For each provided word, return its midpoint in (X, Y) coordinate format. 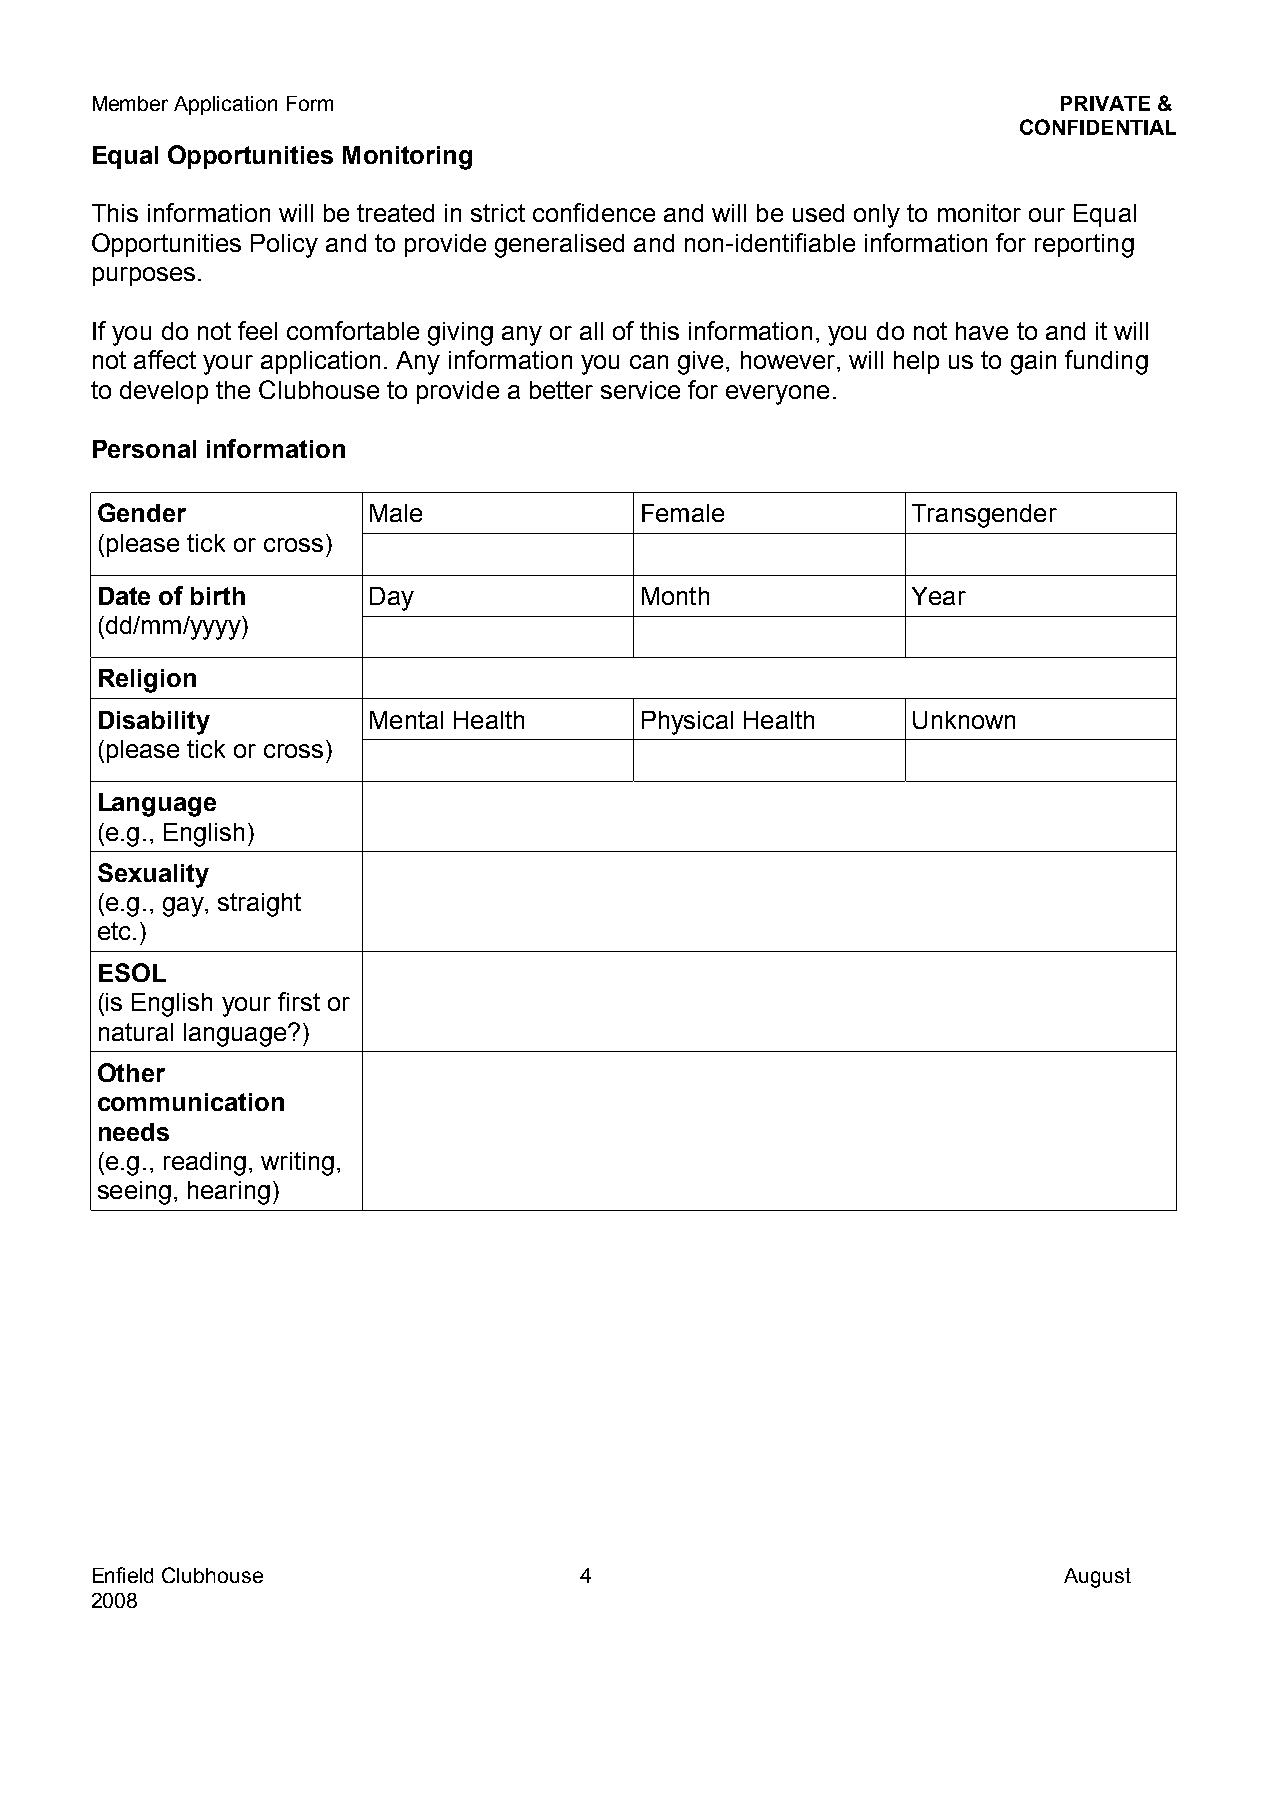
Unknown (964, 720)
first (299, 1001)
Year (939, 596)
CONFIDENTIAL (1098, 127)
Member (130, 103)
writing (297, 1164)
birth (218, 596)
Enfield (123, 1575)
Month (675, 596)
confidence (594, 212)
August (1097, 1578)
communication (191, 1102)
